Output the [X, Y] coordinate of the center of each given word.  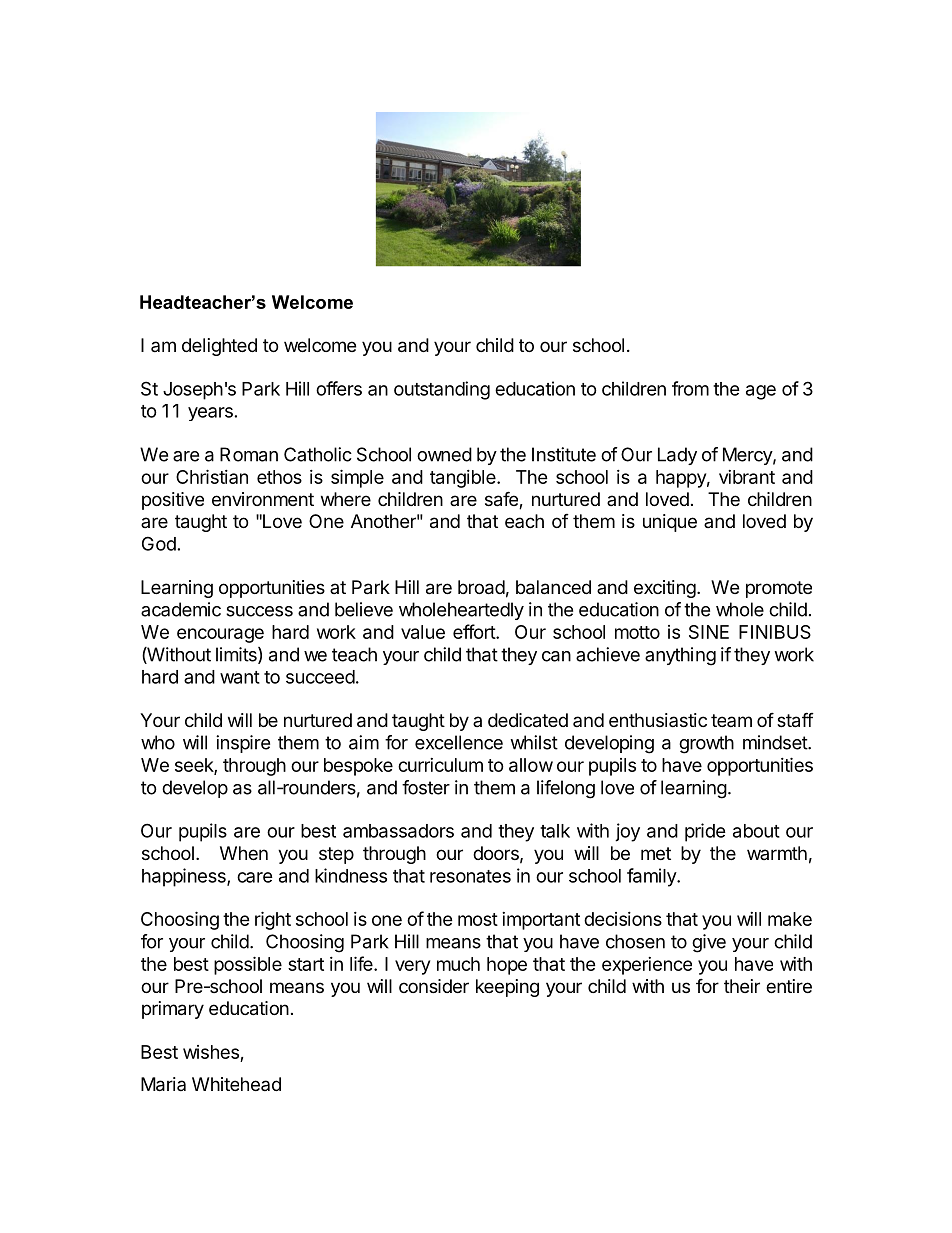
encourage [220, 635]
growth [706, 744]
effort [475, 631]
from [690, 388]
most [478, 919]
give [709, 943]
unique [670, 523]
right [273, 920]
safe [502, 500]
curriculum [440, 765]
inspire [243, 744]
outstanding [442, 390]
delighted [219, 347]
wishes [212, 1053]
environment [263, 499]
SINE [709, 632]
